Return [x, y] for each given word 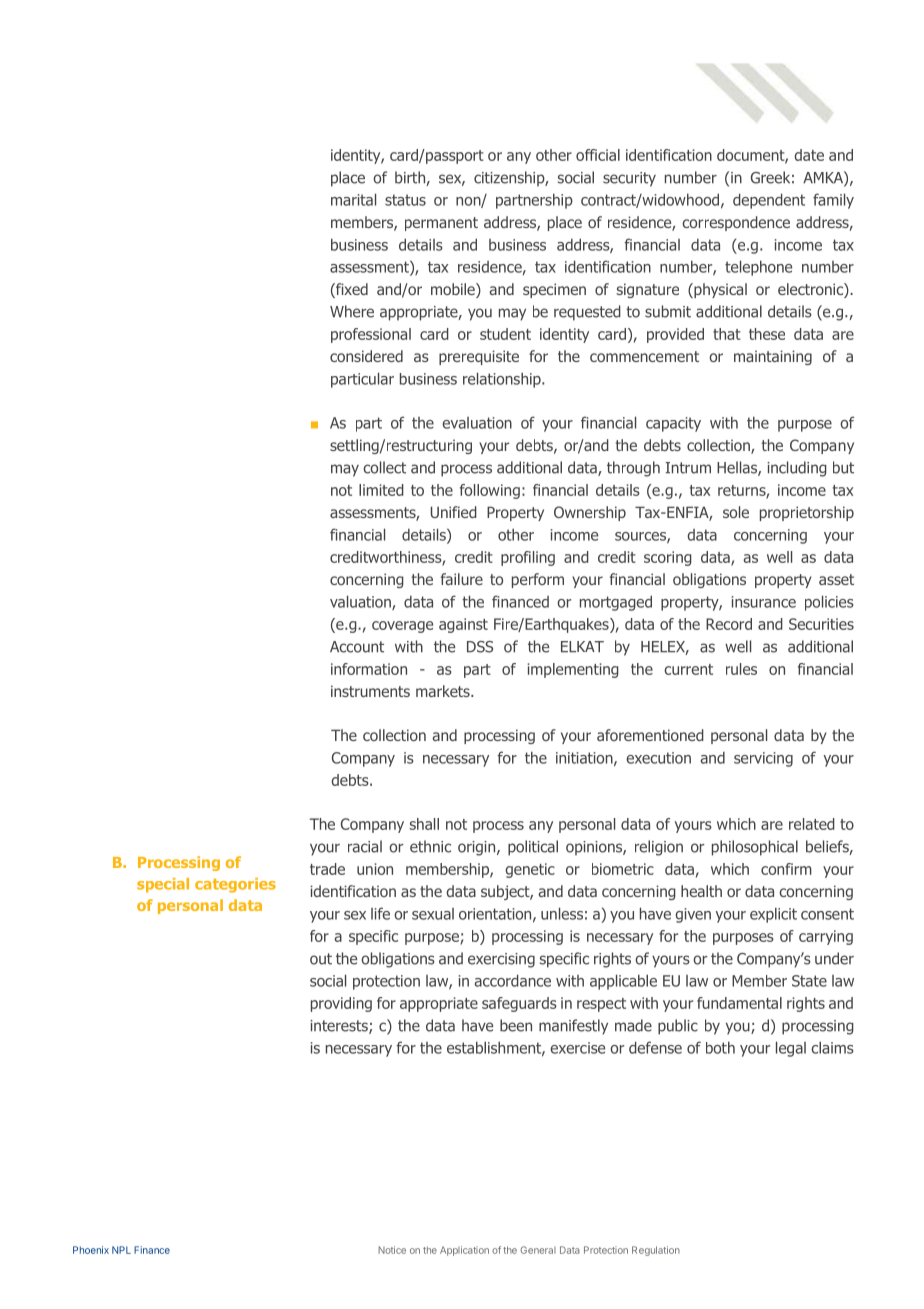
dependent [769, 201]
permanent [441, 224]
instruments [370, 691]
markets [444, 691]
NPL [121, 1250]
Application [464, 1251]
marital [353, 199]
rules [741, 669]
